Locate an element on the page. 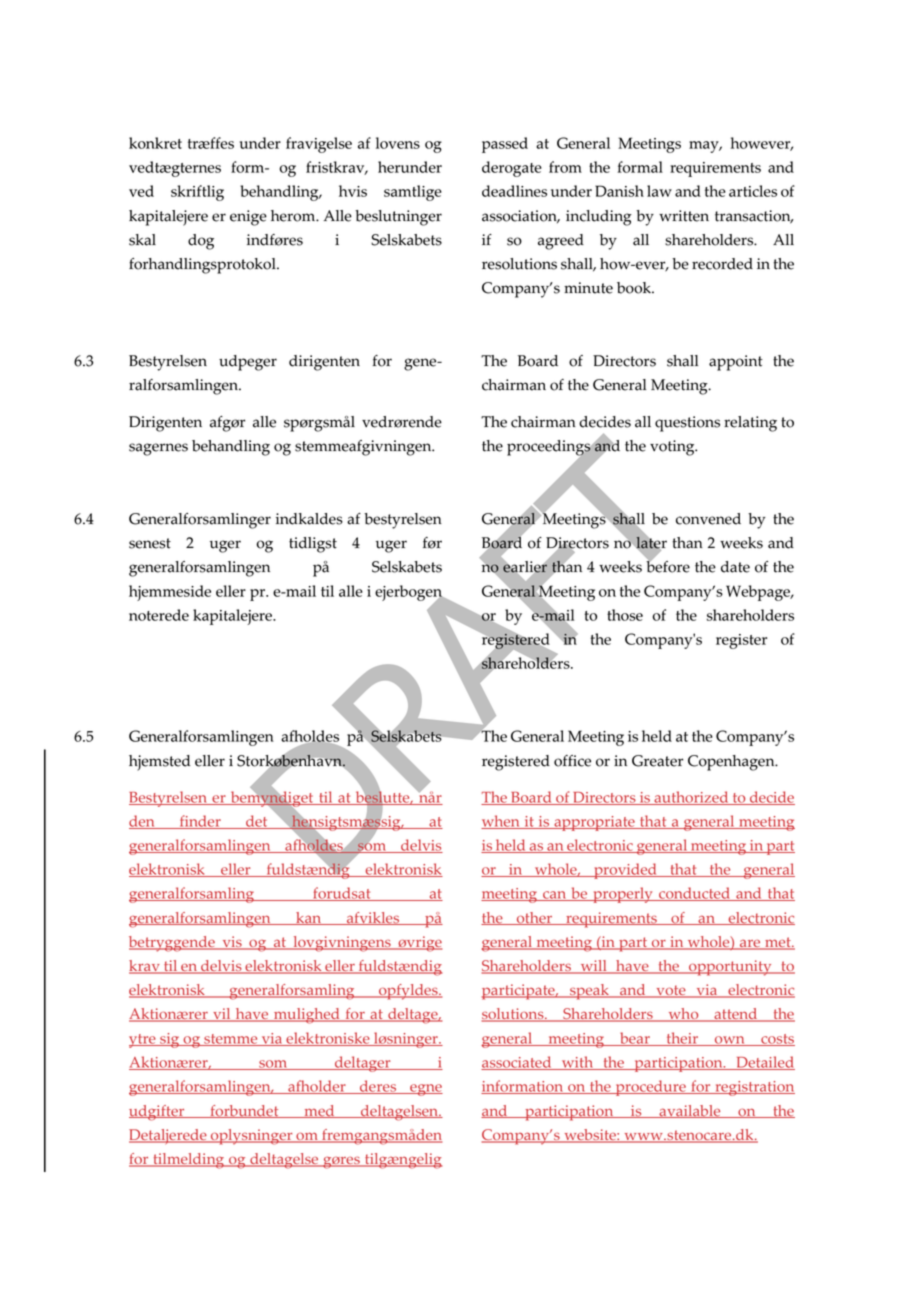 The height and width of the page is (1308, 924). voting is located at coordinates (673, 448).
